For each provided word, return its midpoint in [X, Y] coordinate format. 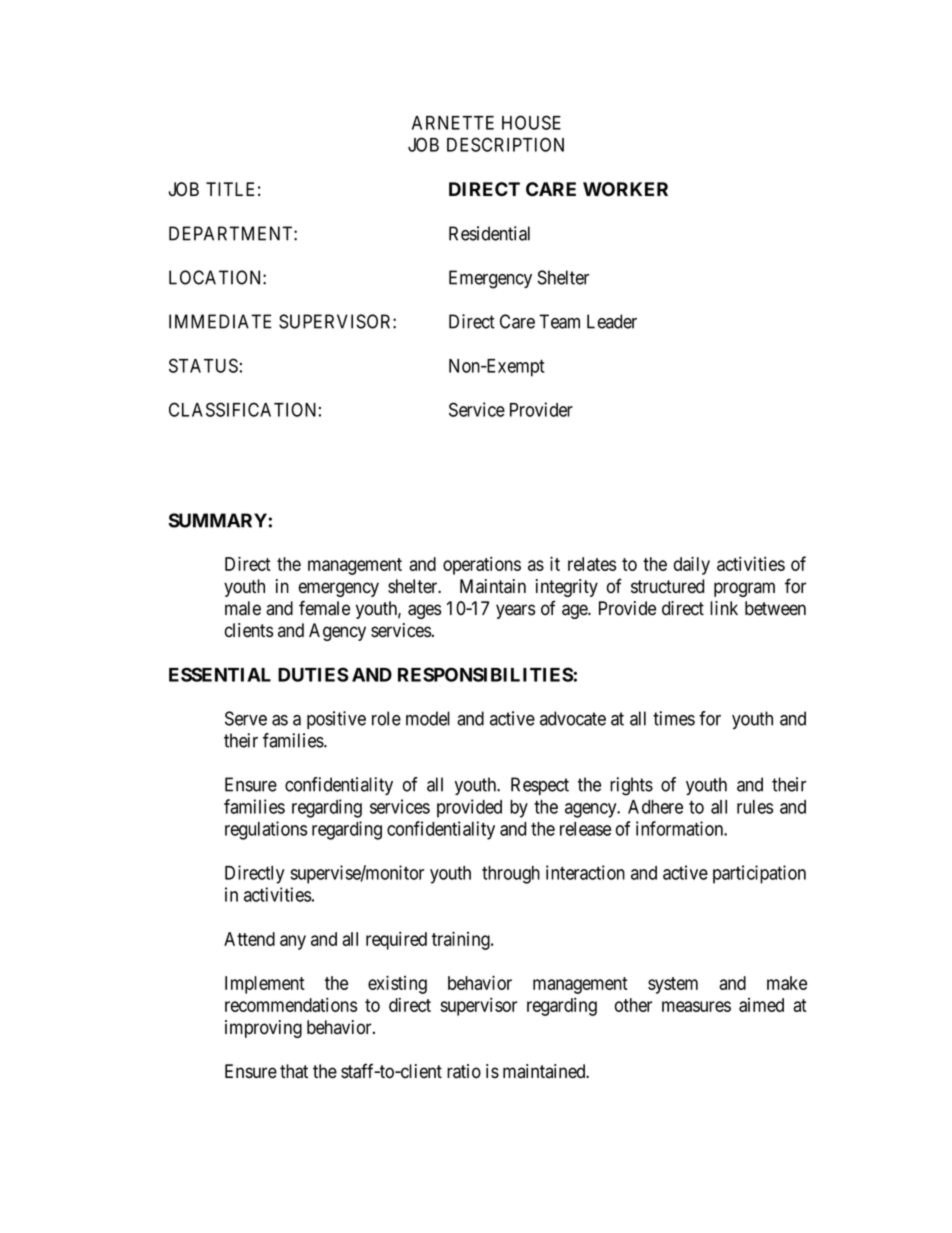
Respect [540, 786]
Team [559, 321]
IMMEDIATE [220, 321]
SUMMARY [218, 520]
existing [397, 984]
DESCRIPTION [505, 144]
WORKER [625, 189]
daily [692, 565]
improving [263, 1029]
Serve [246, 718]
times [674, 718]
